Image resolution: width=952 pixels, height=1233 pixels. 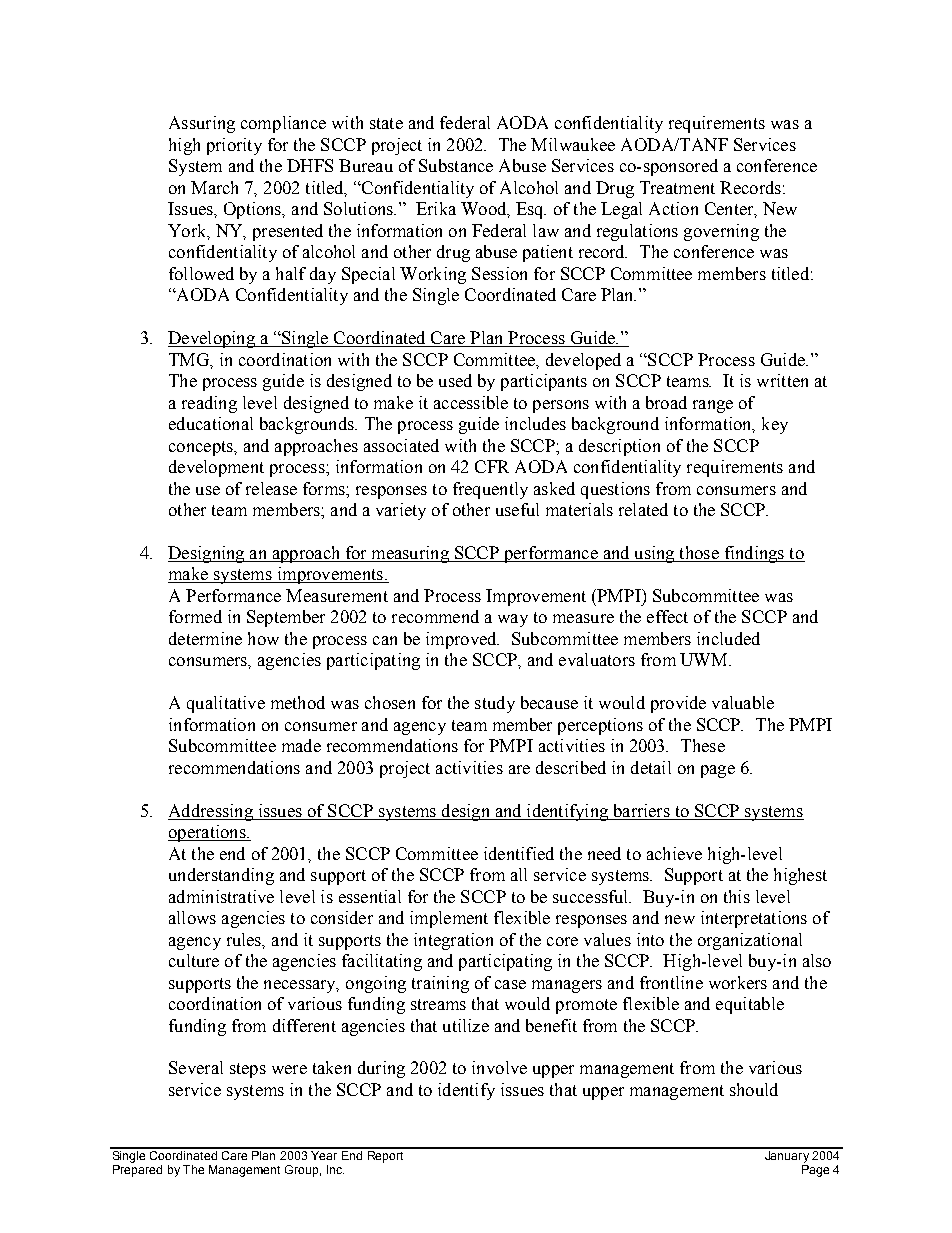 I want to click on Substance, so click(x=456, y=165).
